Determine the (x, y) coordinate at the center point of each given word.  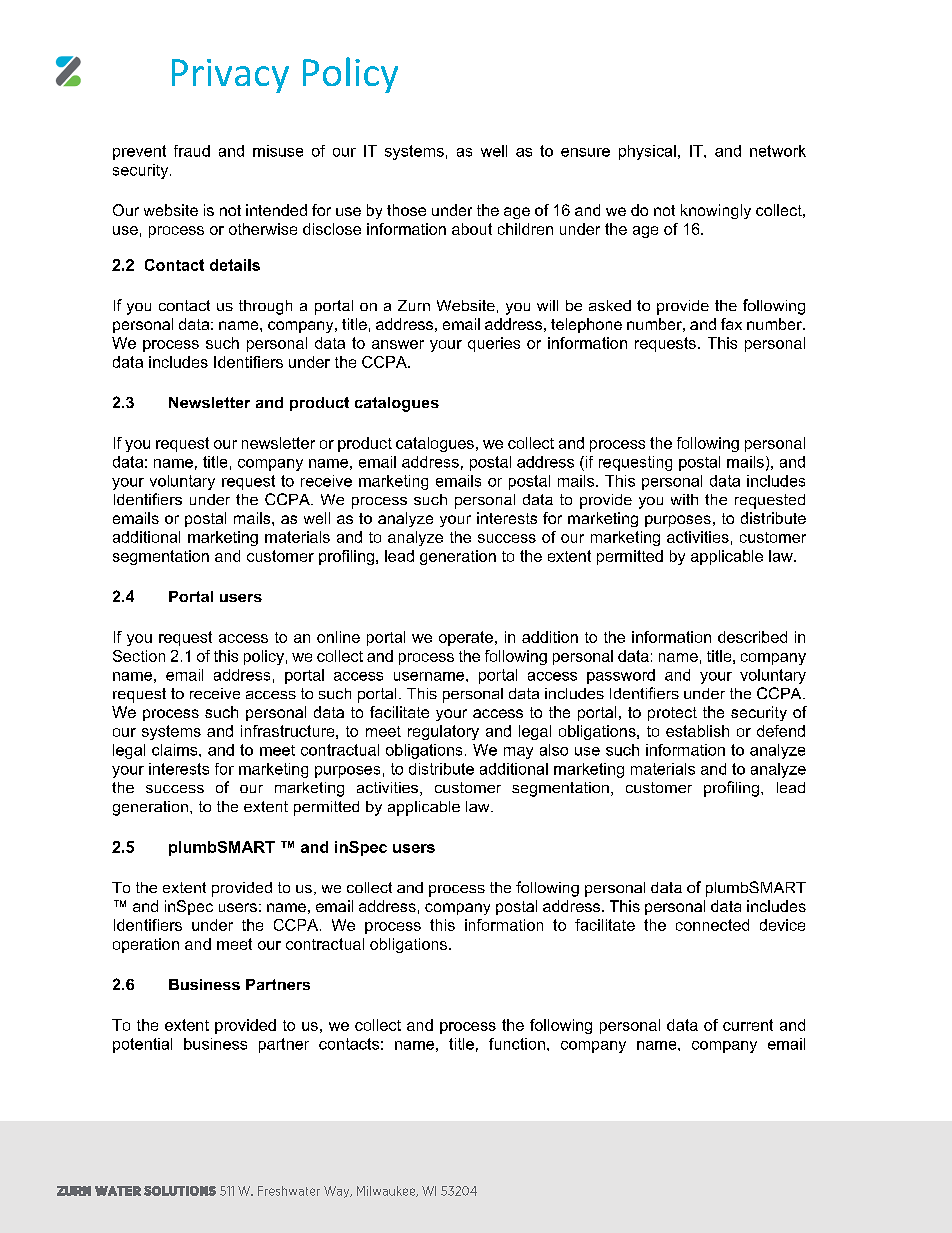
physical (647, 152)
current (748, 1025)
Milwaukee (387, 1191)
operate (466, 638)
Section (139, 656)
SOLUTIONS (180, 1191)
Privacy (230, 76)
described (752, 637)
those (406, 210)
